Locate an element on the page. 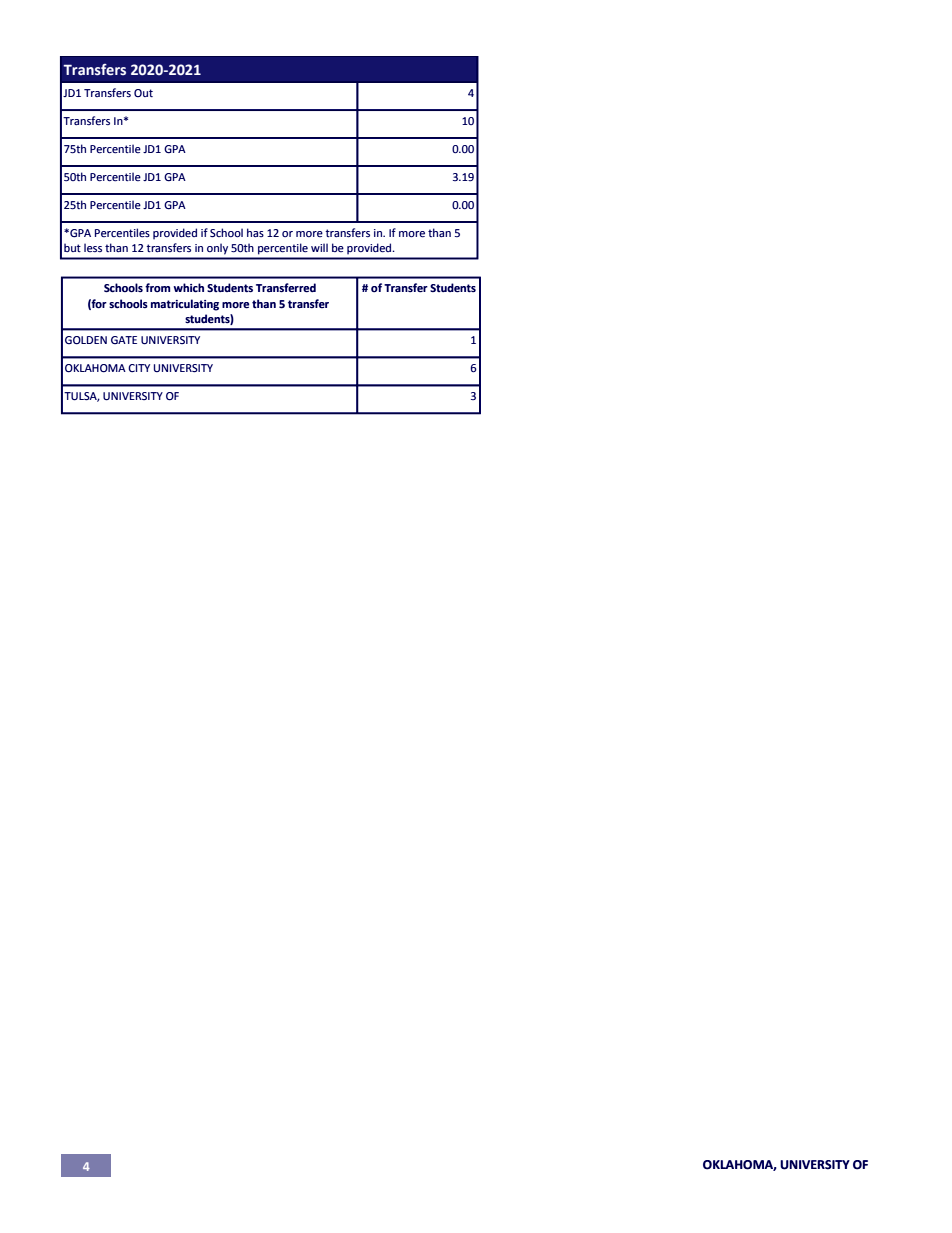 The image size is (952, 1233). Out is located at coordinates (143, 93).
